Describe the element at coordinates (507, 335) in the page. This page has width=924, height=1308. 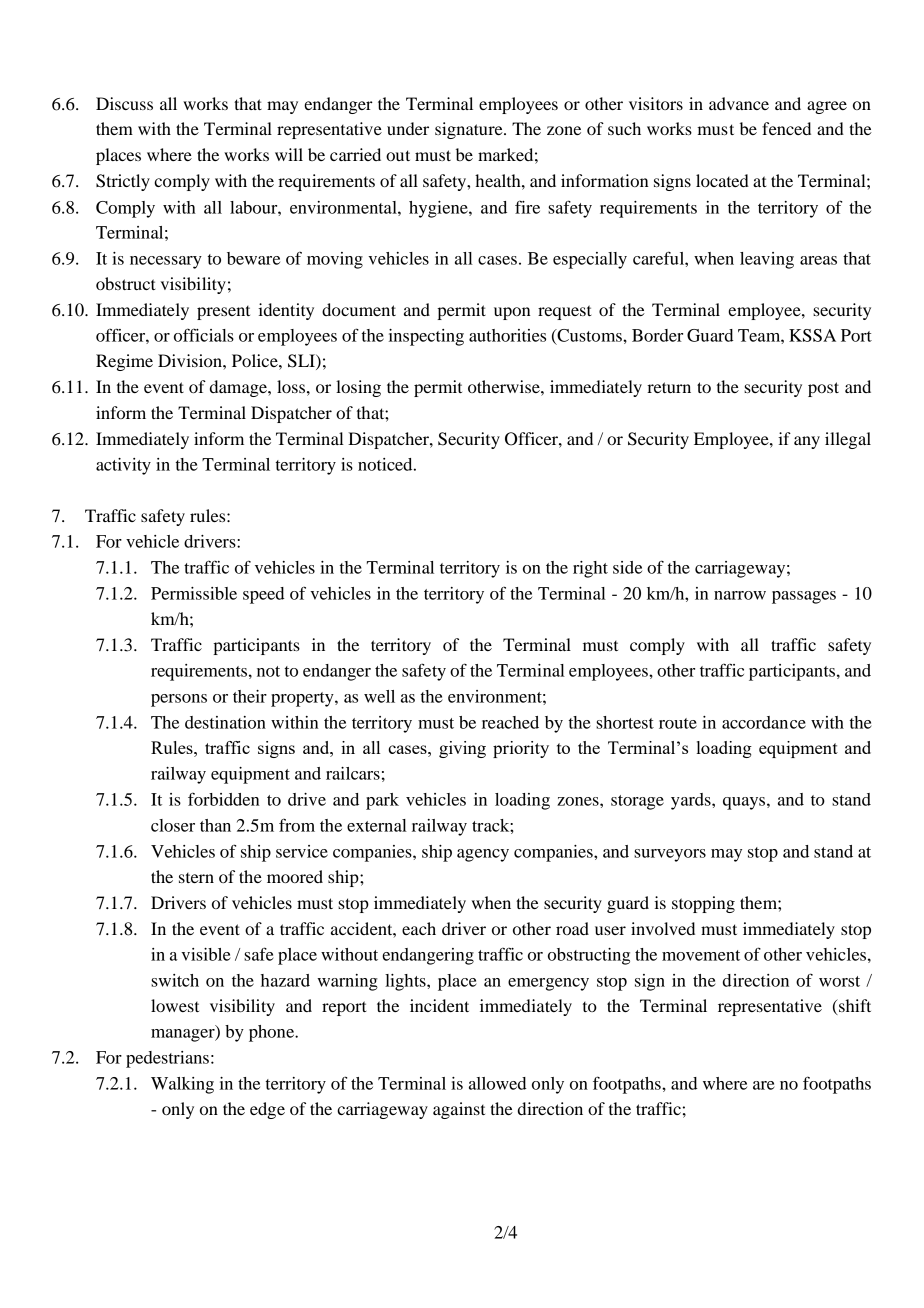
I see `authorities` at that location.
